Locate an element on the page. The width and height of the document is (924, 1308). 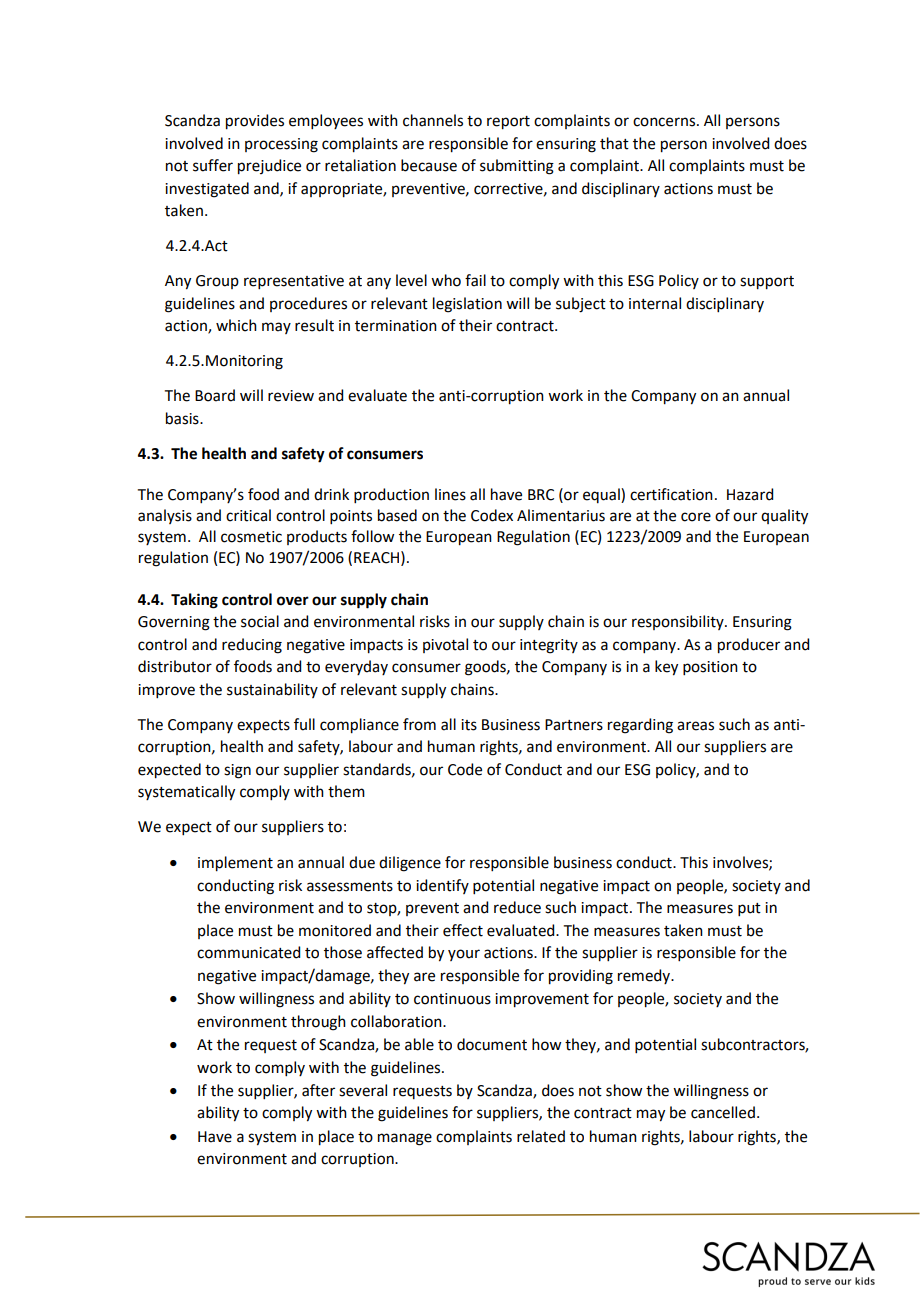
social is located at coordinates (260, 621).
